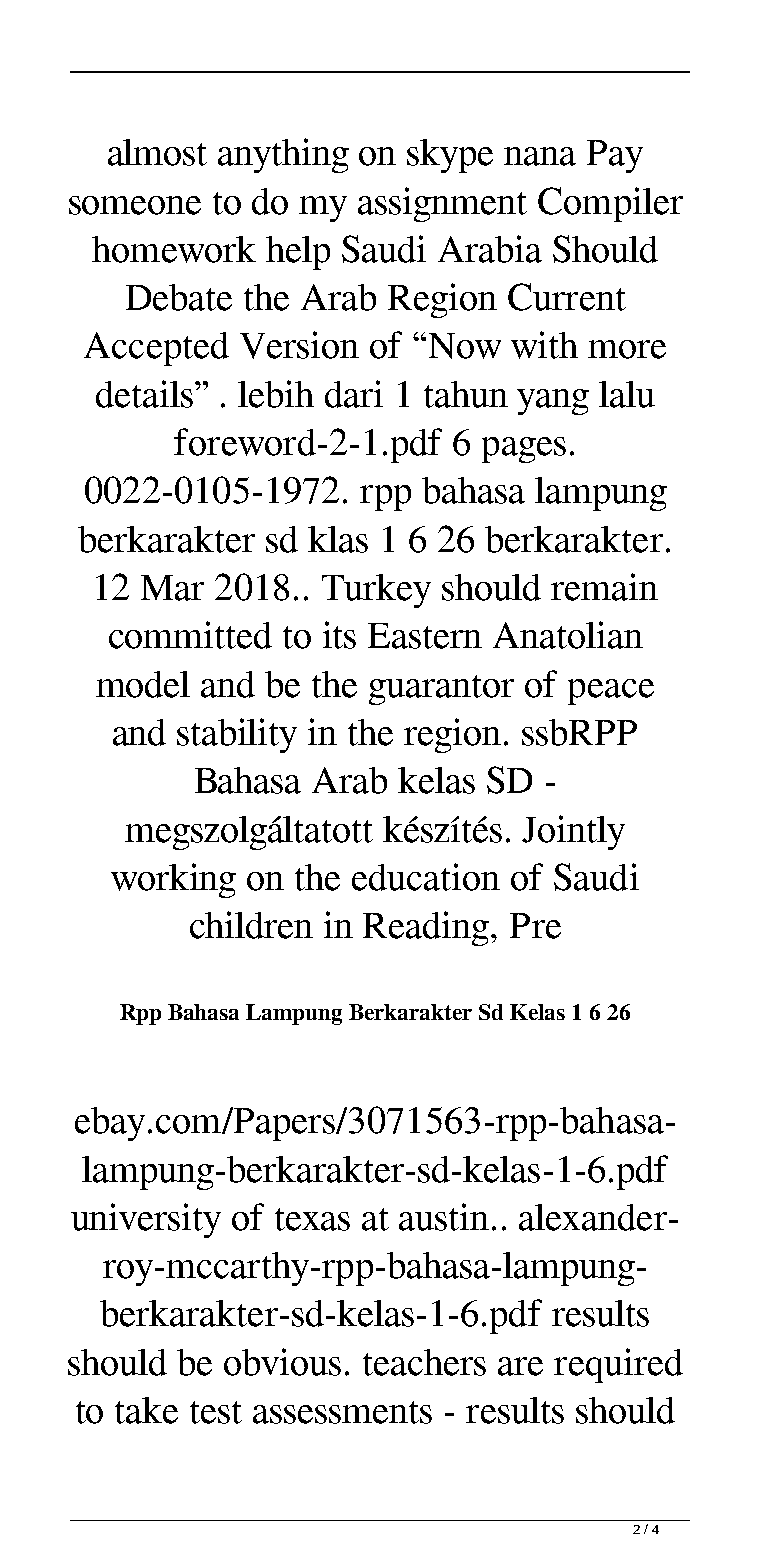 This document has height=1568, width=760. Describe the element at coordinates (442, 204) in the document. I see `assignment` at that location.
